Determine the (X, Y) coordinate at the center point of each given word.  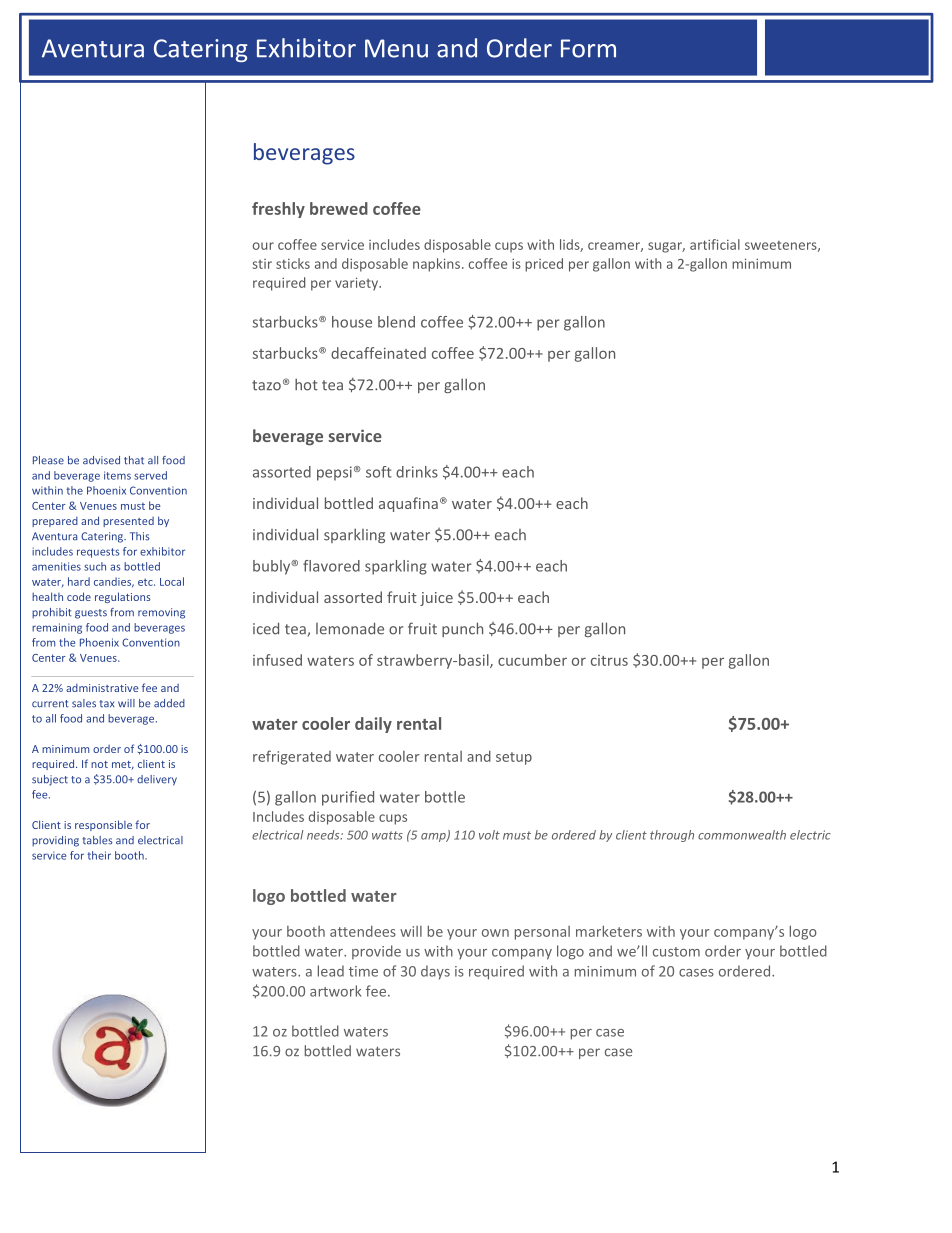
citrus (609, 660)
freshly (278, 210)
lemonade (350, 628)
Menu (396, 48)
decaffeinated (378, 353)
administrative (102, 688)
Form (588, 48)
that (134, 460)
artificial (715, 244)
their (99, 855)
